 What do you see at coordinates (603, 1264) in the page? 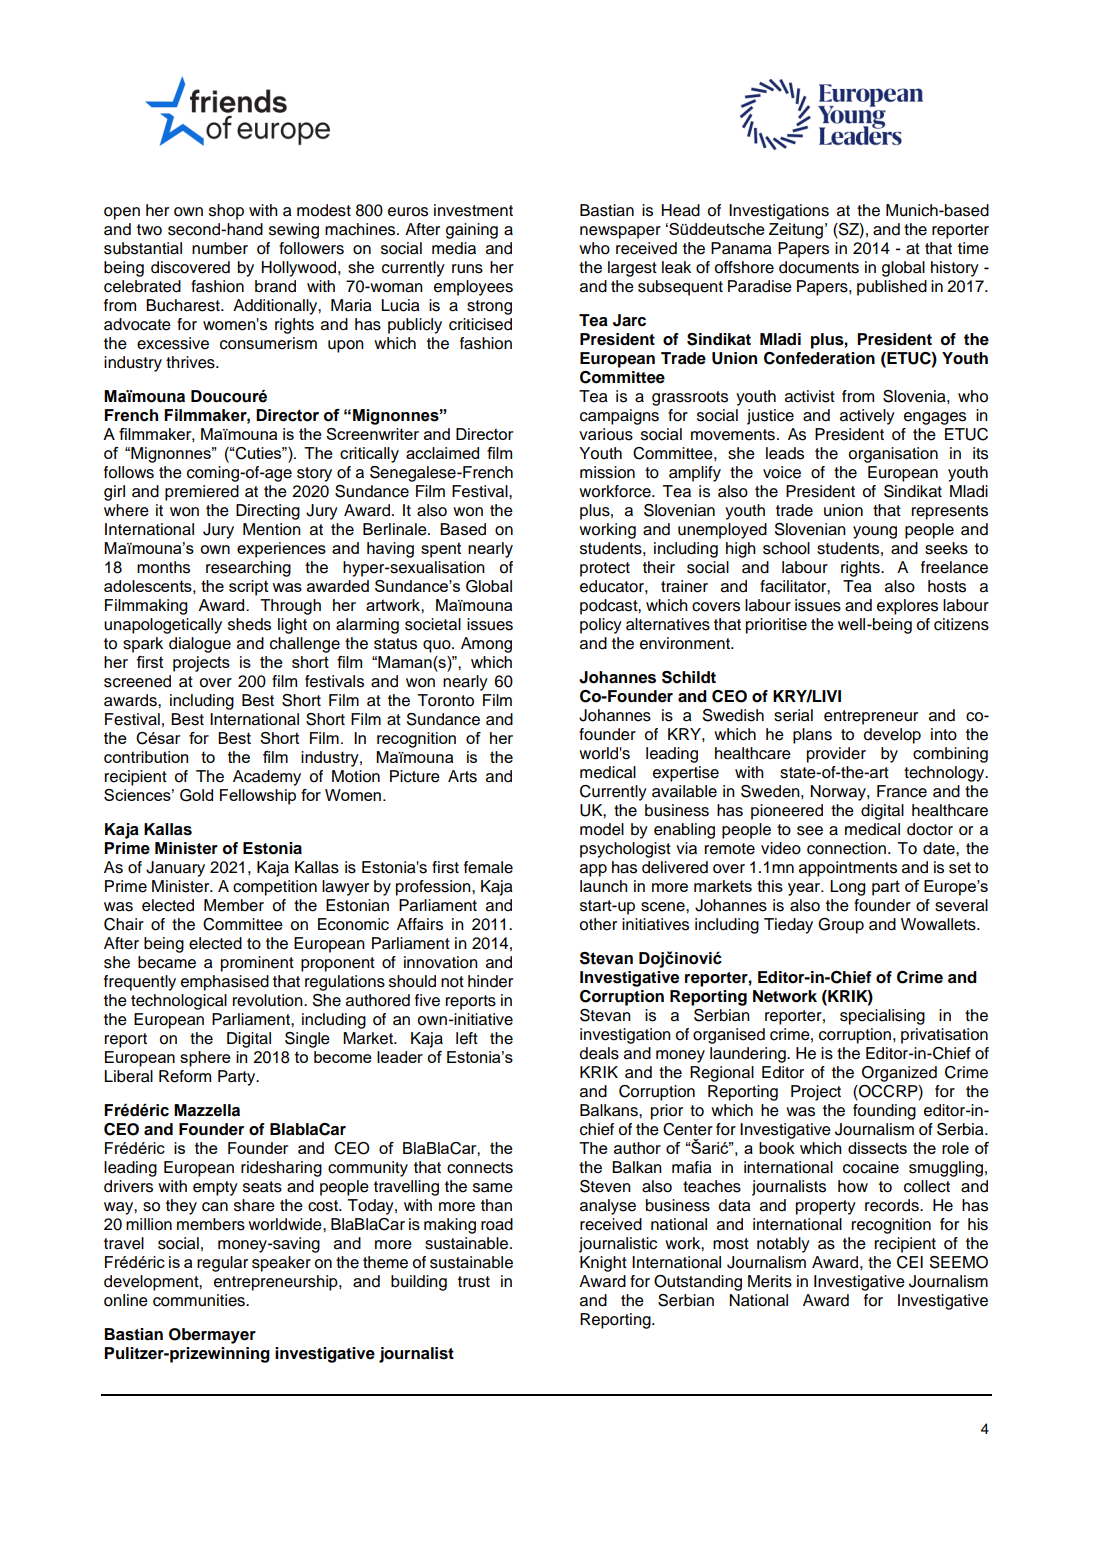
I see `Knight` at bounding box center [603, 1264].
